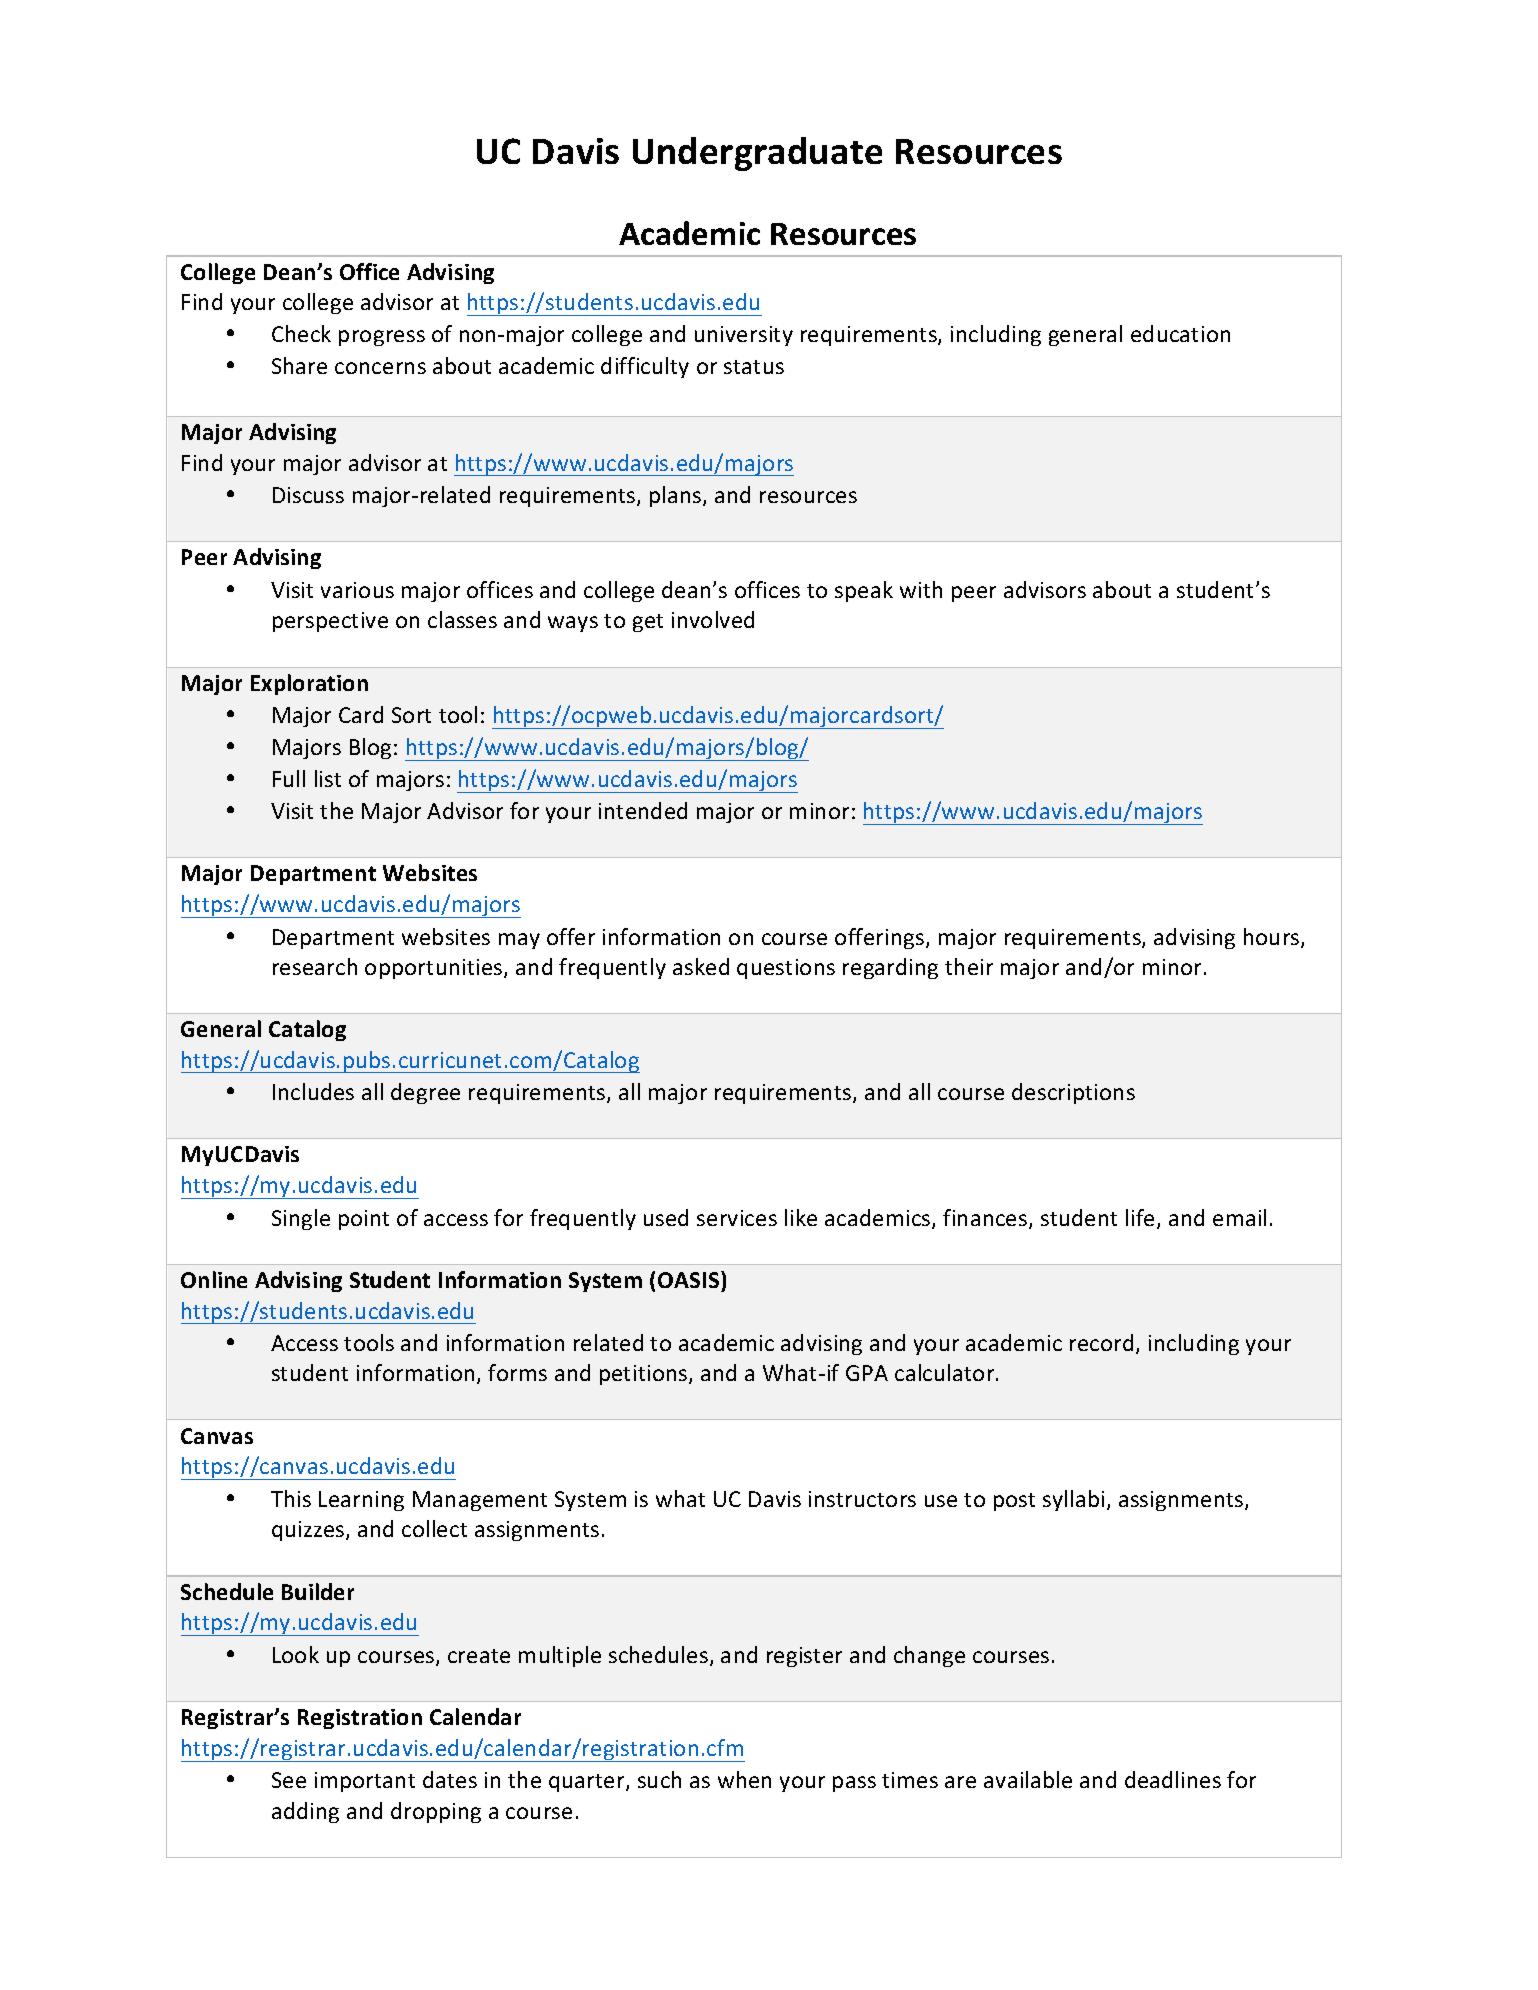 Image resolution: width=1538 pixels, height=1990 pixels. Describe the element at coordinates (757, 154) in the screenshot. I see `Undergraduate` at that location.
